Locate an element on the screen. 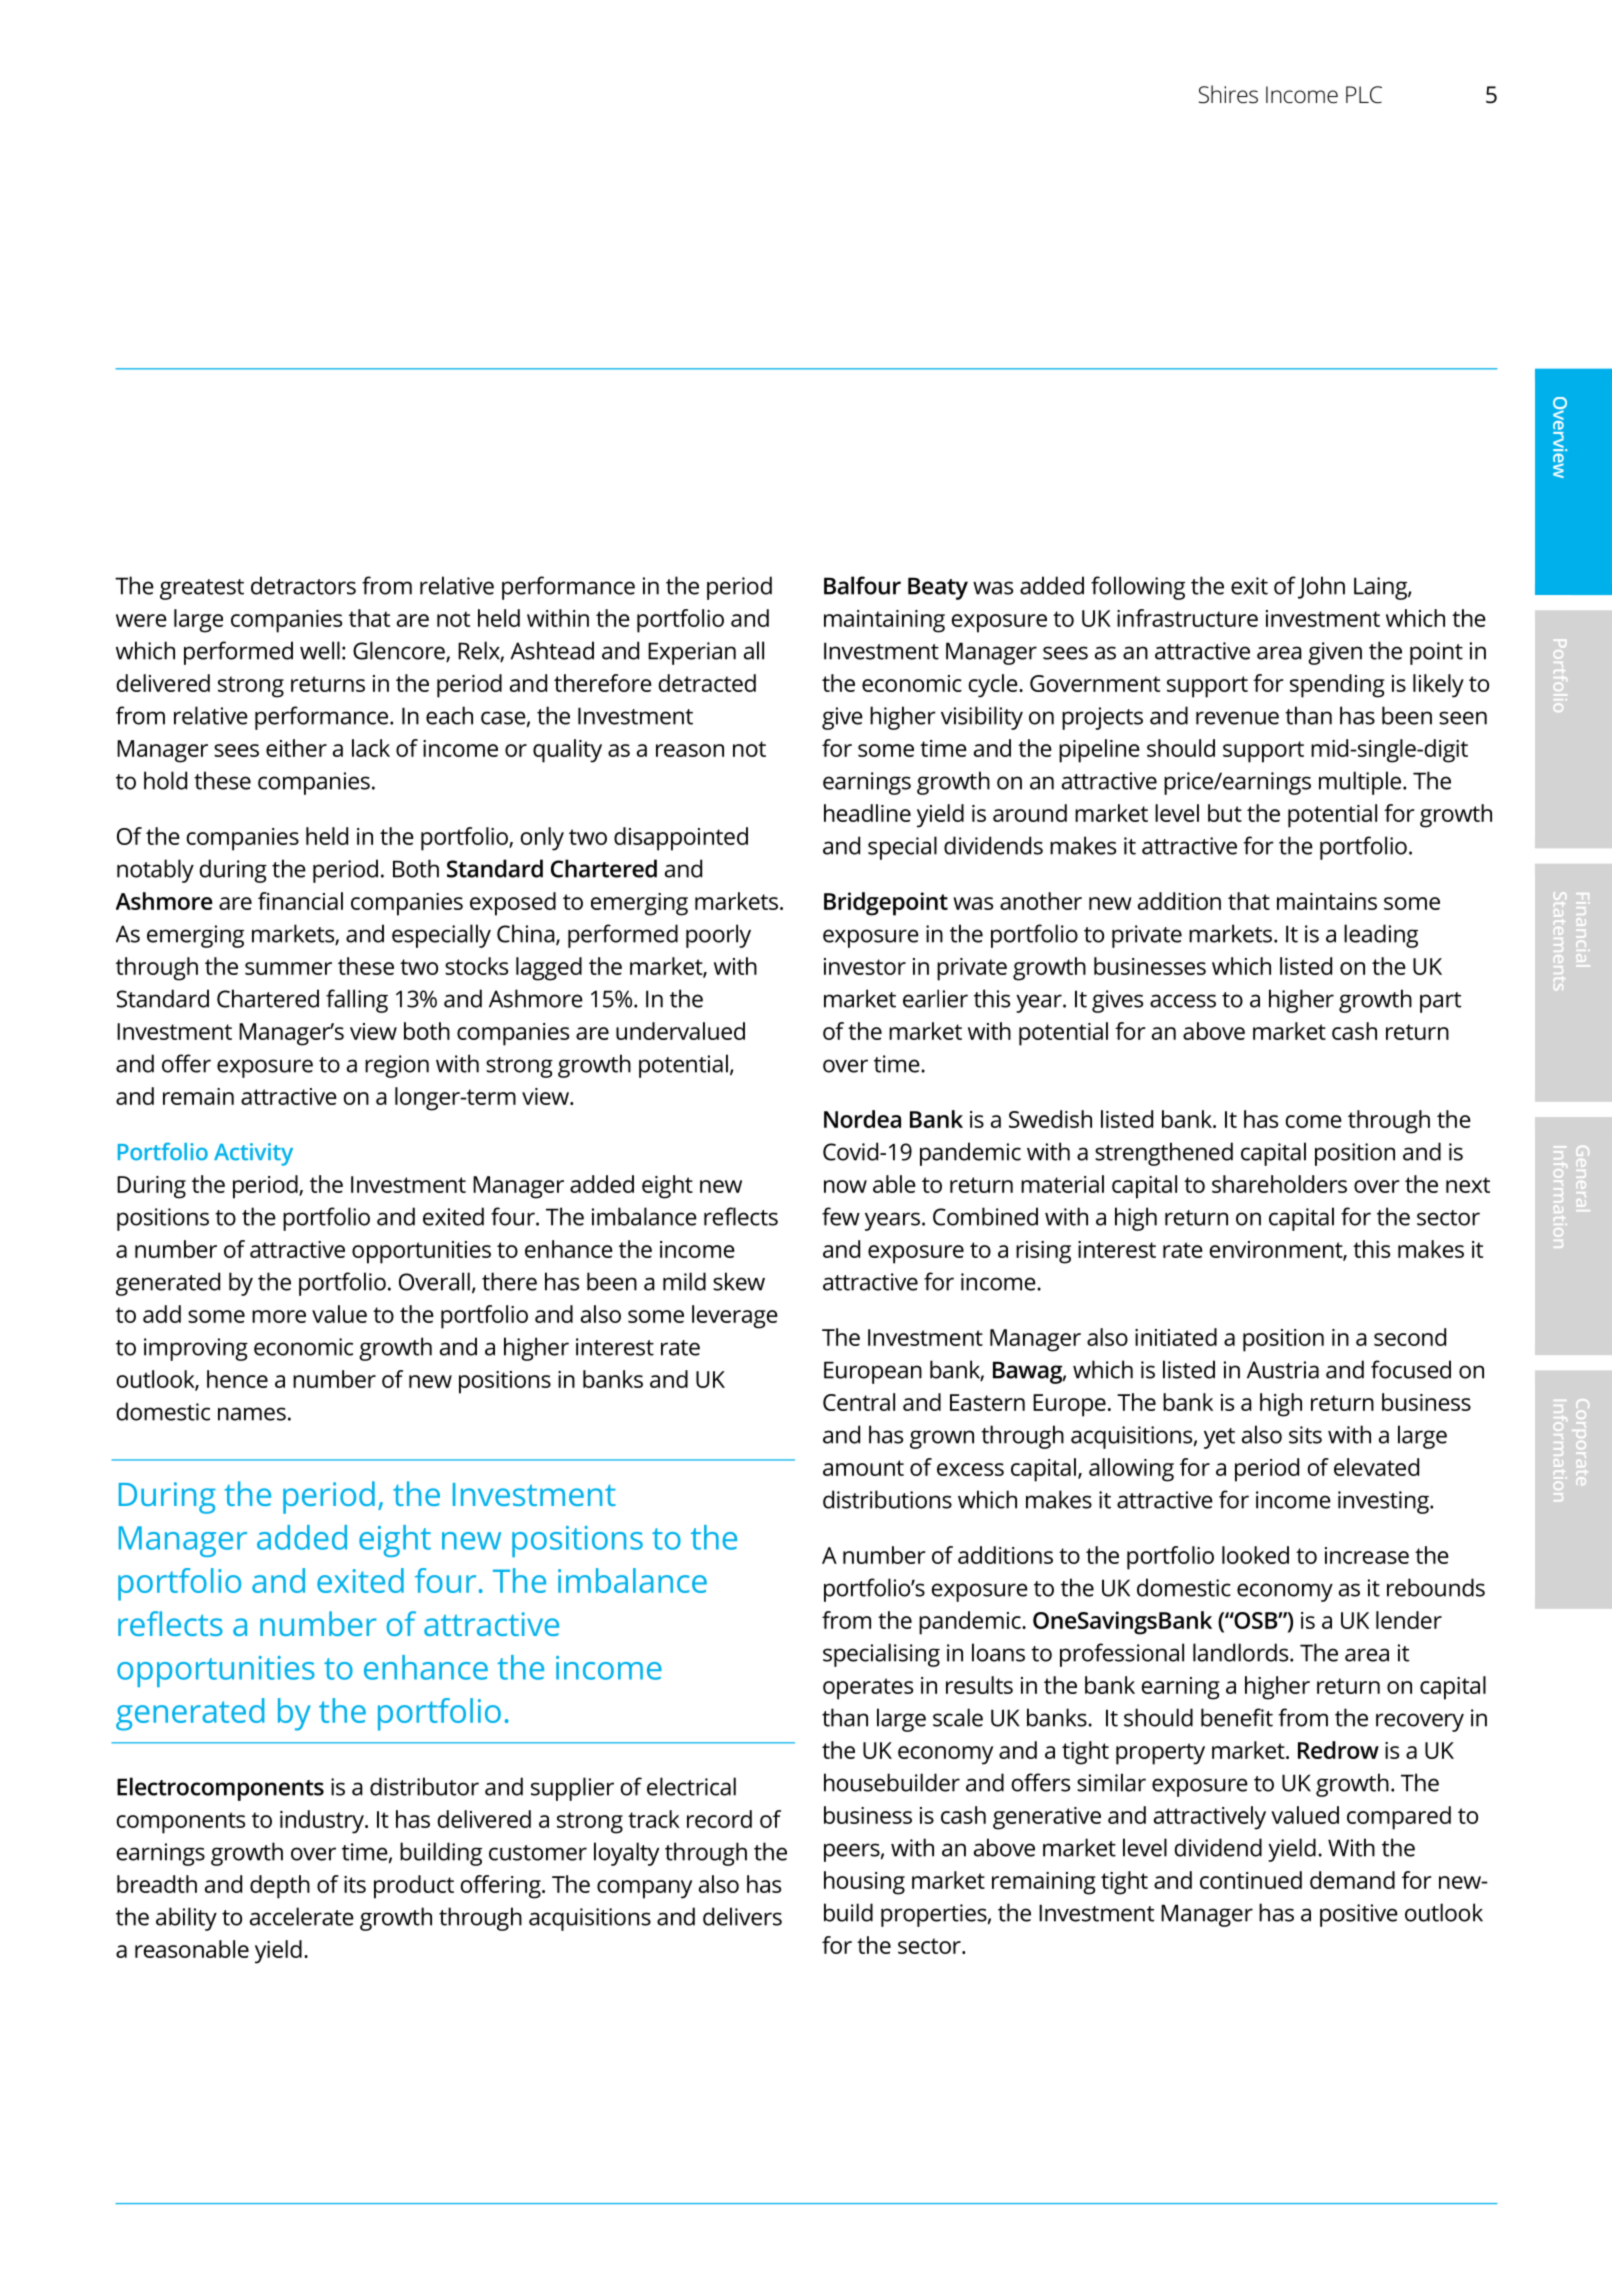  Activity is located at coordinates (253, 1154).
